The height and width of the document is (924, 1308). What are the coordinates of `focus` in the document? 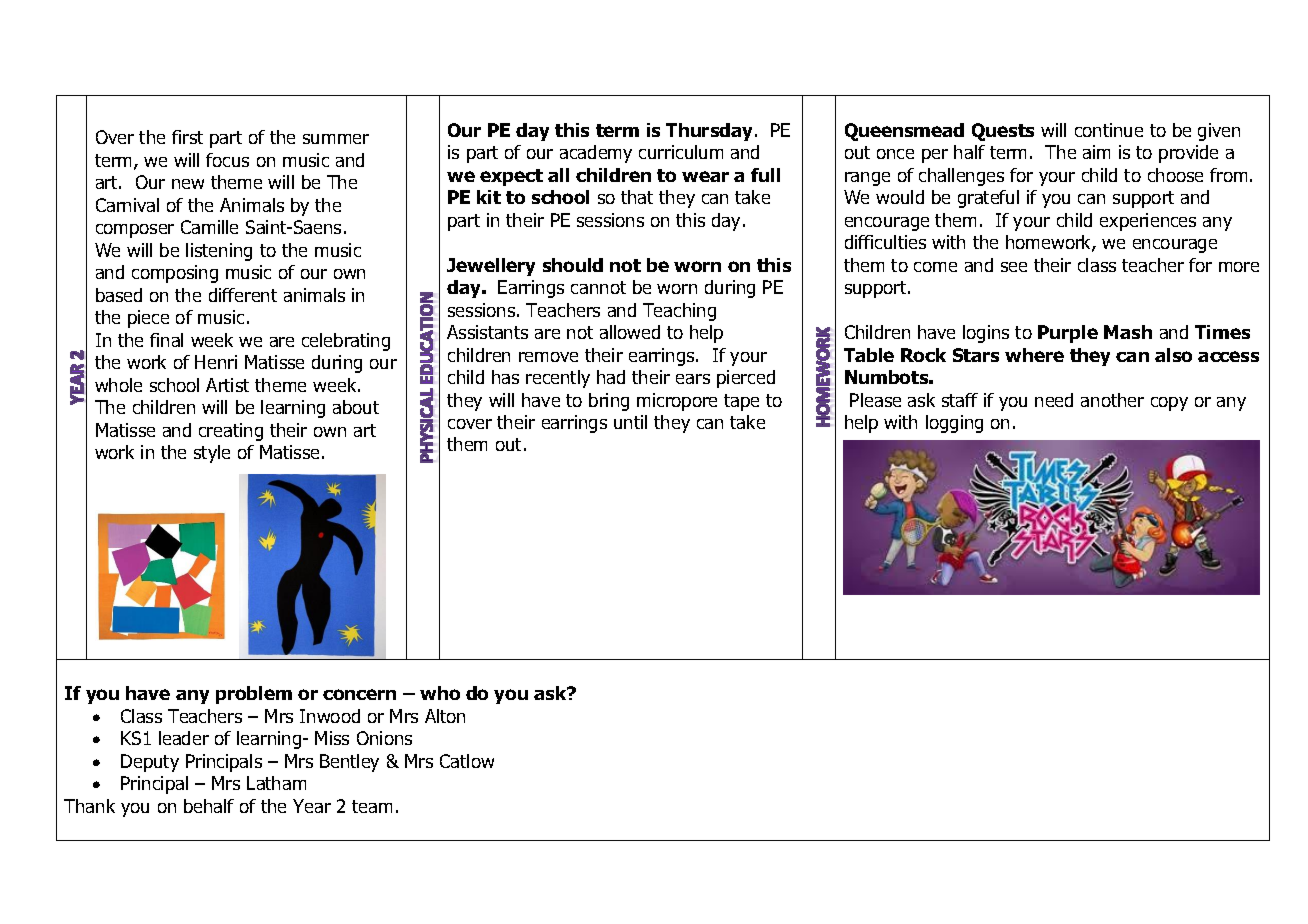 It's located at (227, 160).
